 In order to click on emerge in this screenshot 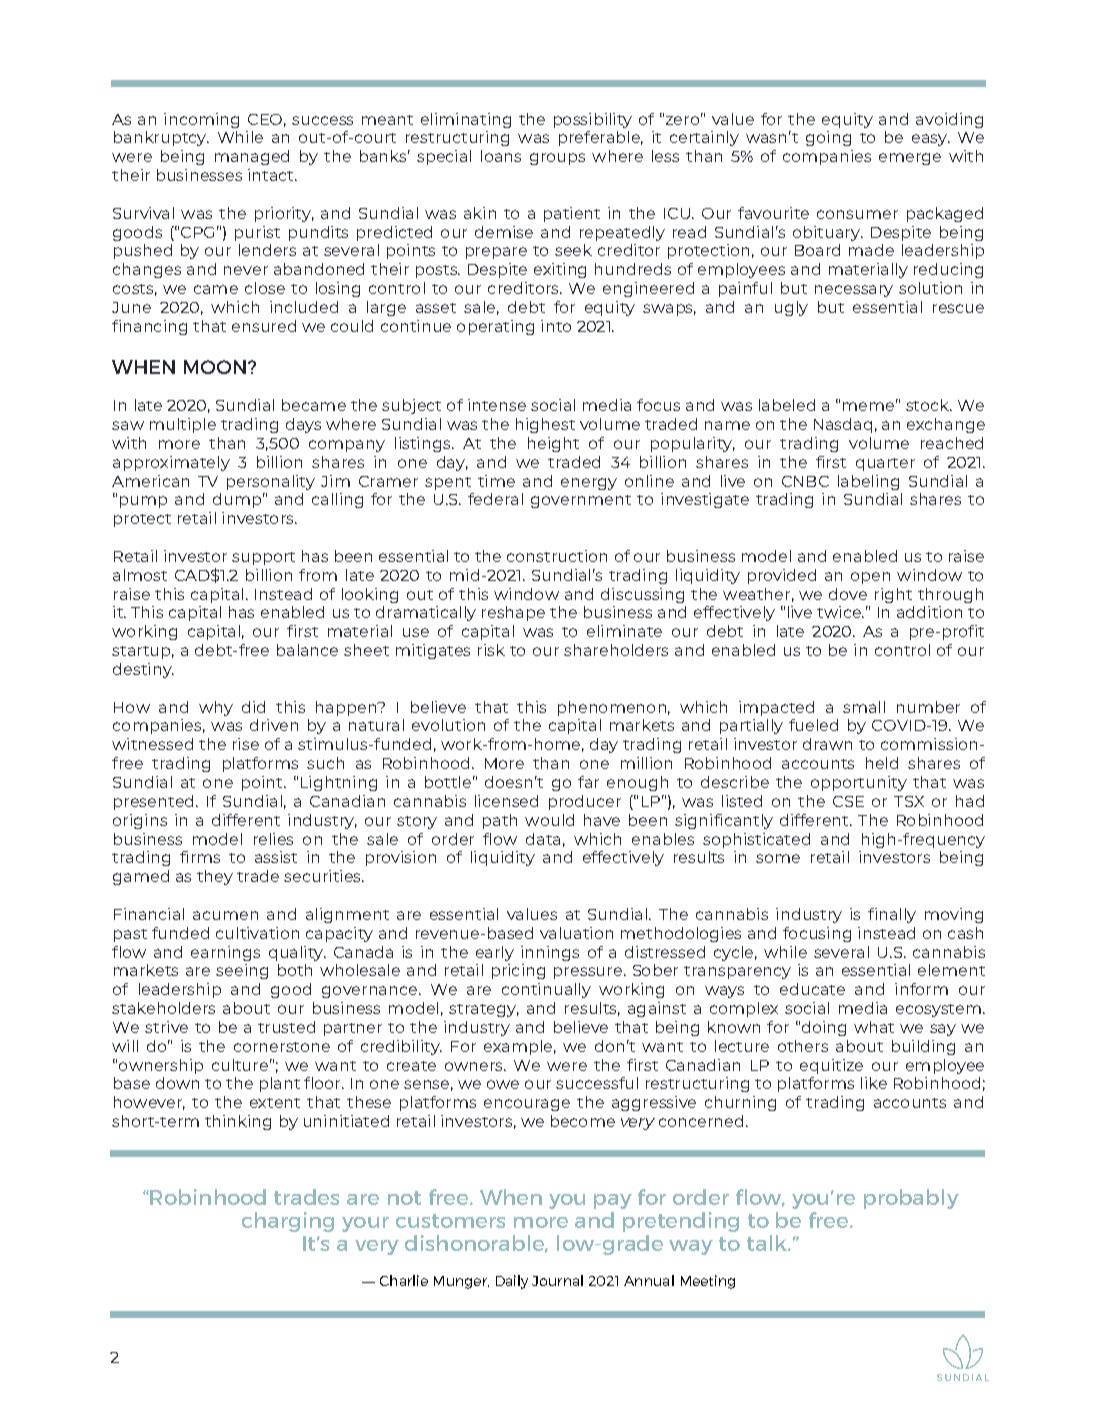, I will do `click(910, 159)`.
